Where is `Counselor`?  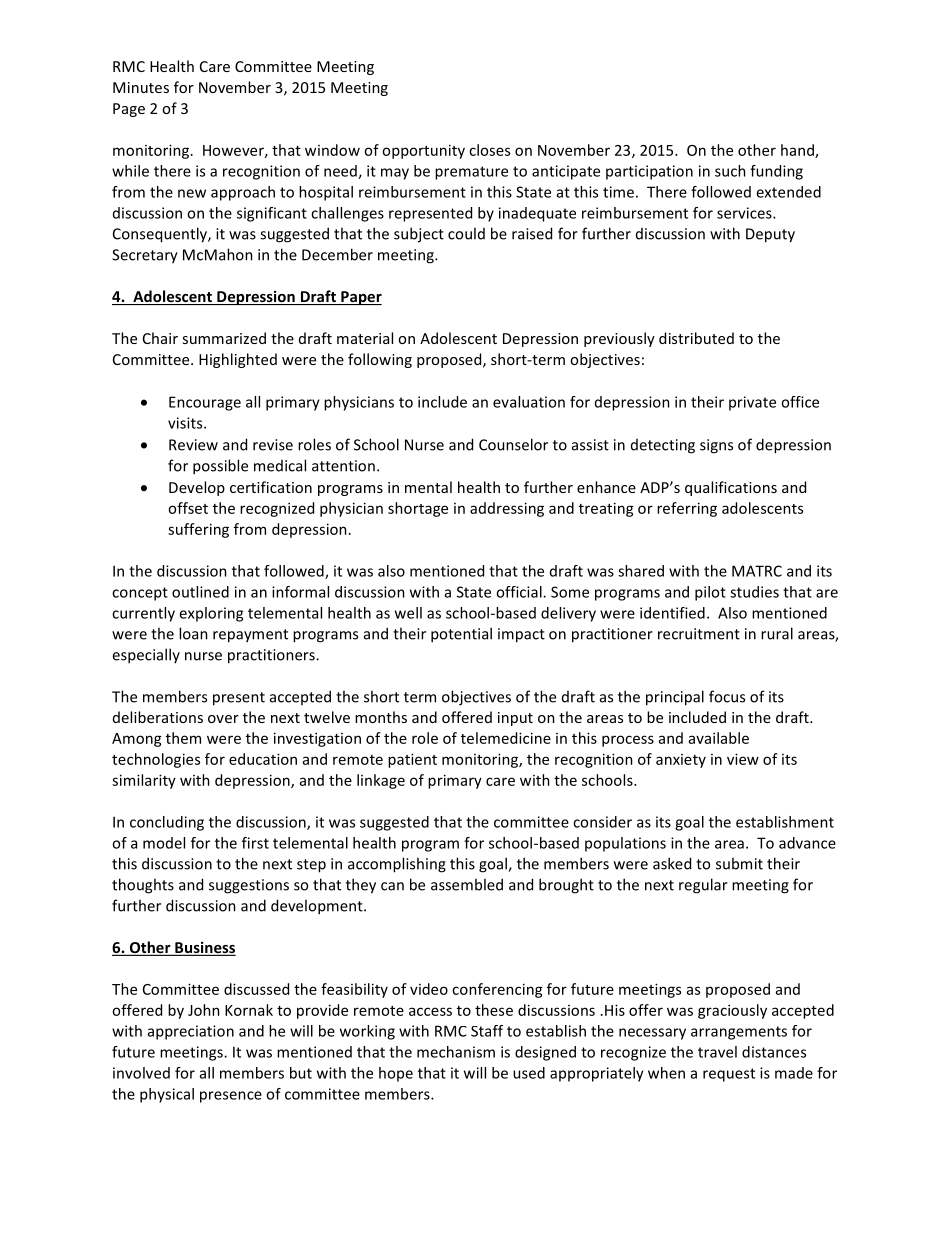
Counselor is located at coordinates (513, 444).
